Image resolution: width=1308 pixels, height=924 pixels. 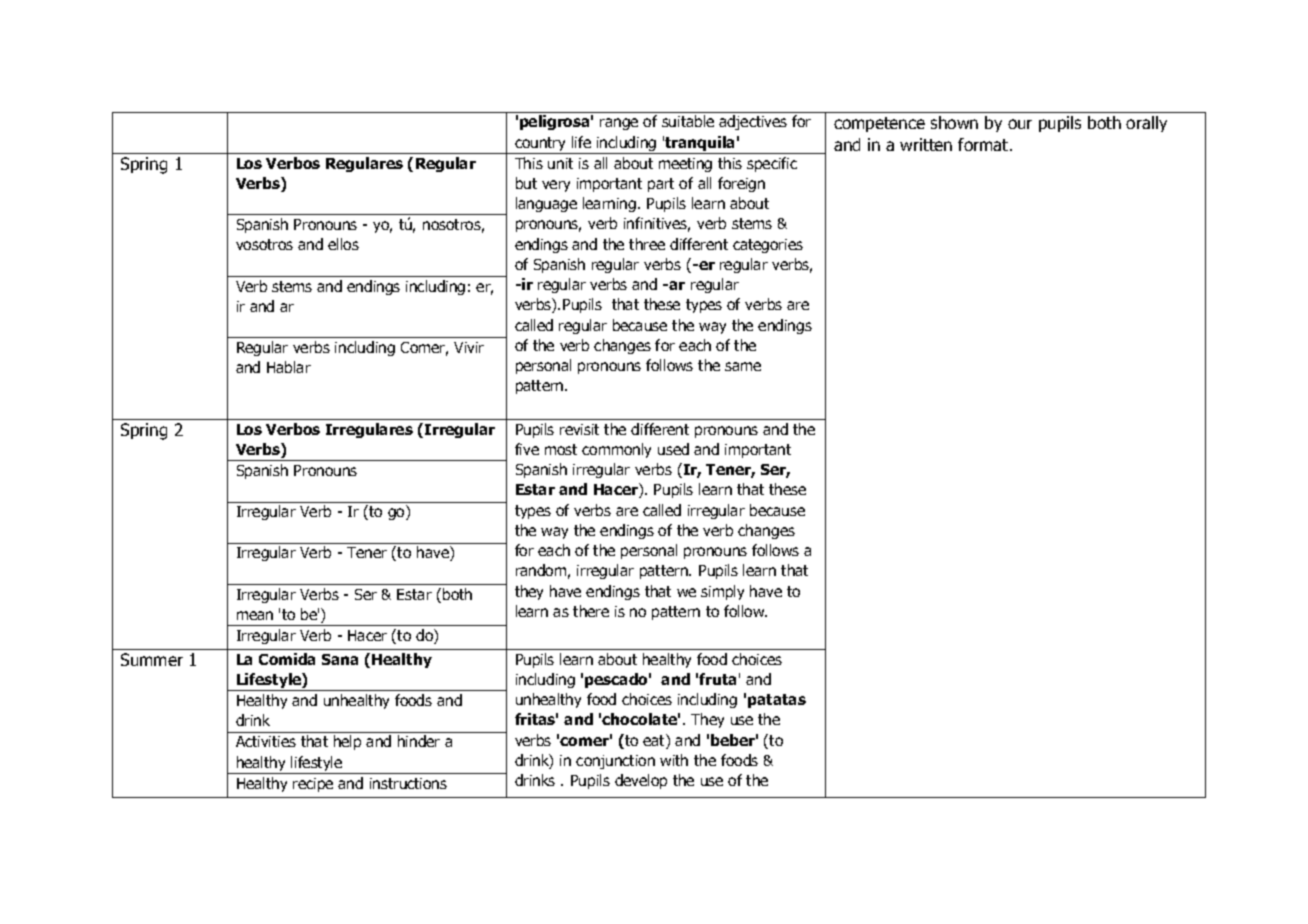 I want to click on format, so click(x=984, y=144).
